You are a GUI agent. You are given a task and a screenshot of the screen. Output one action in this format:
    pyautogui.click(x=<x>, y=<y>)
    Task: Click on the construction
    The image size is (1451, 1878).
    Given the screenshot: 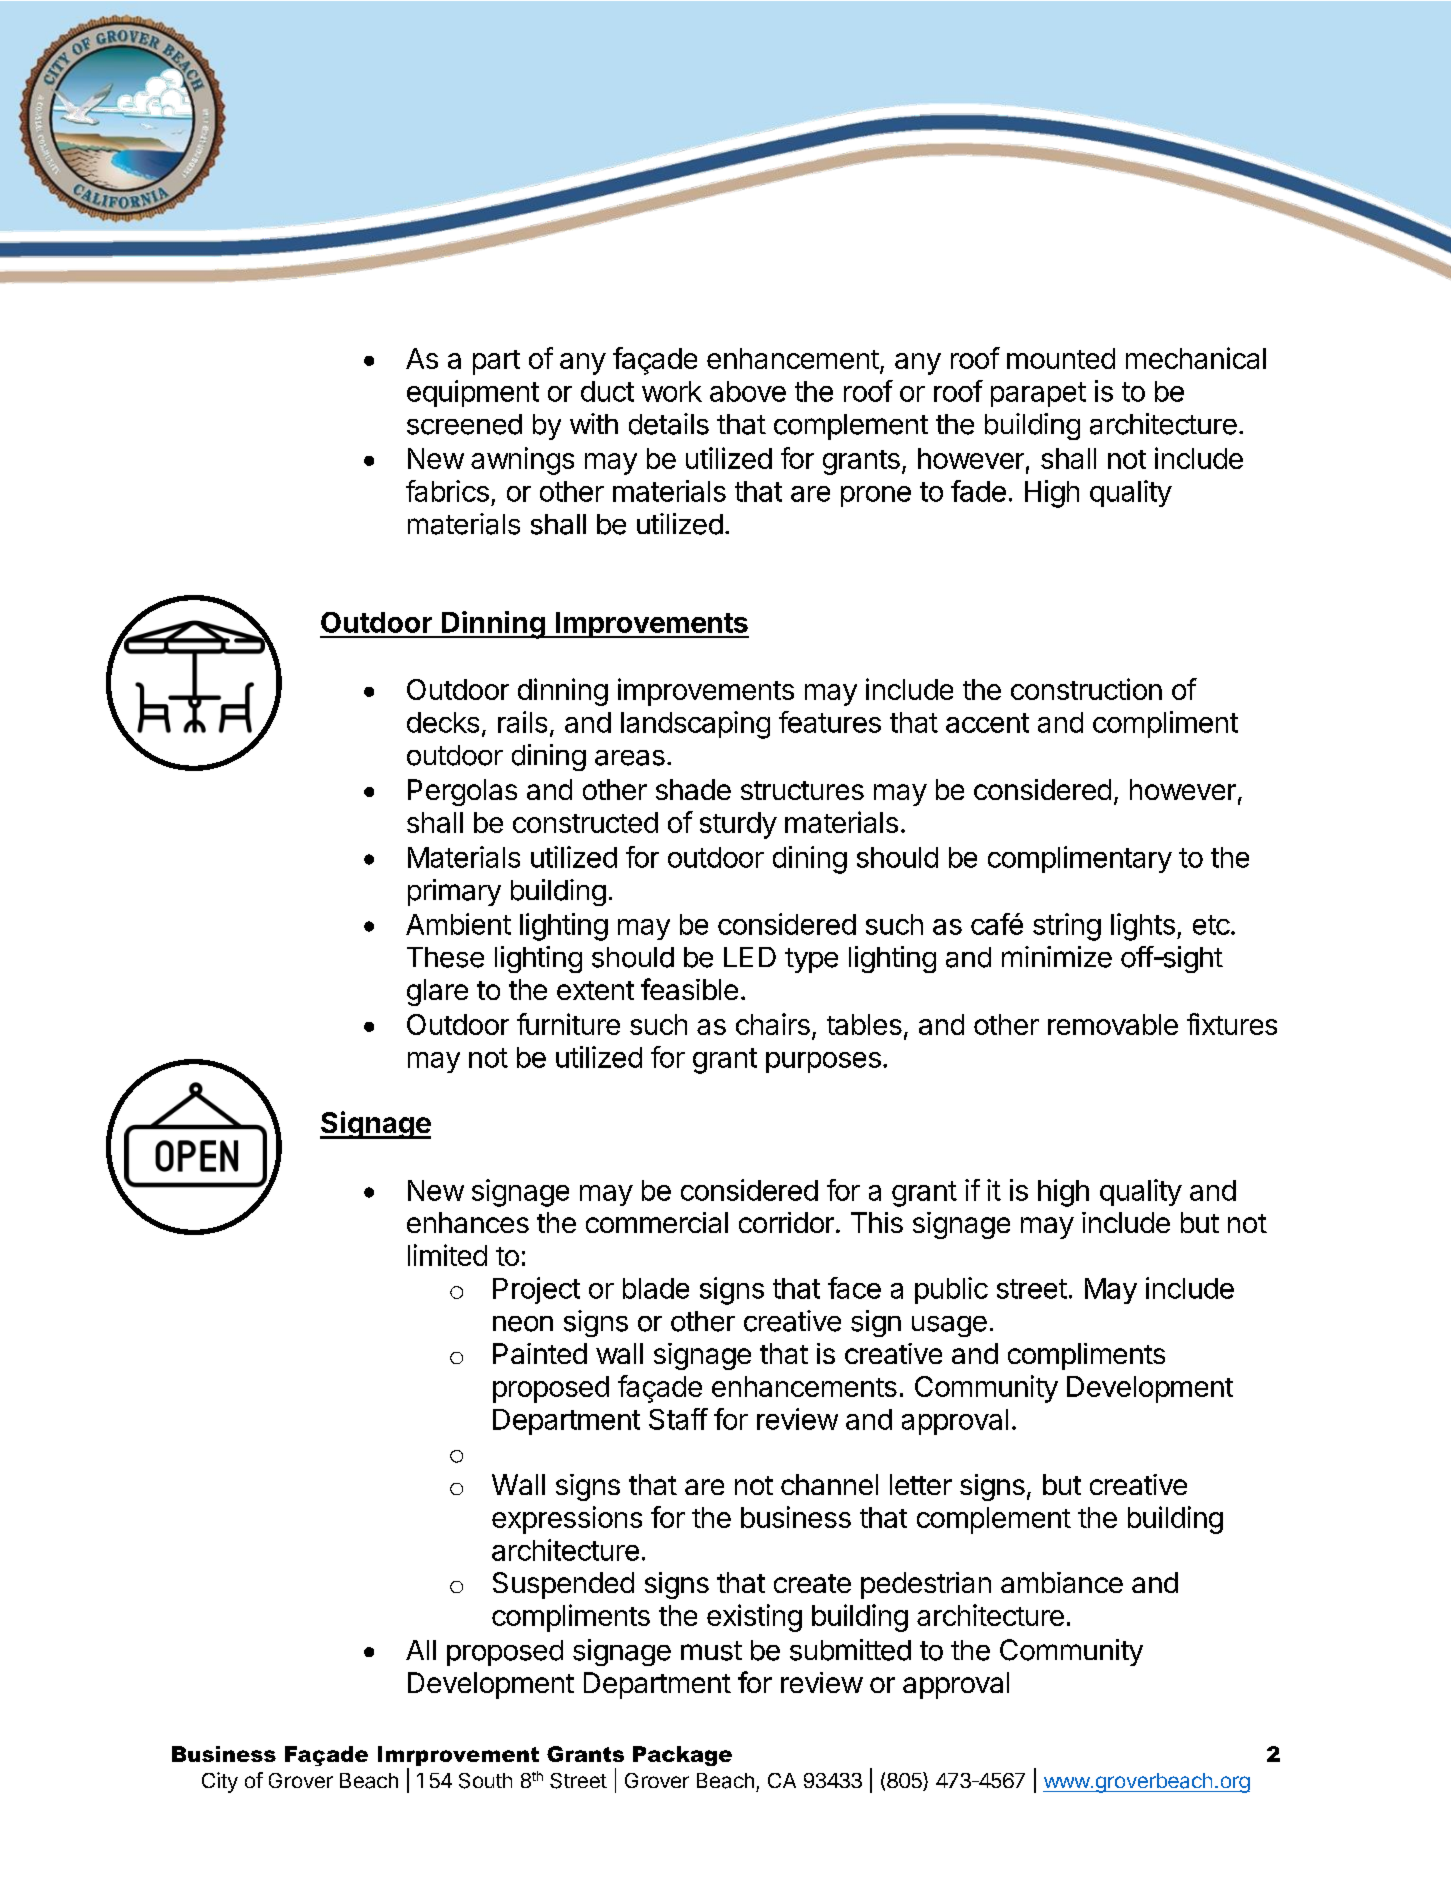 What is the action you would take?
    pyautogui.click(x=1086, y=689)
